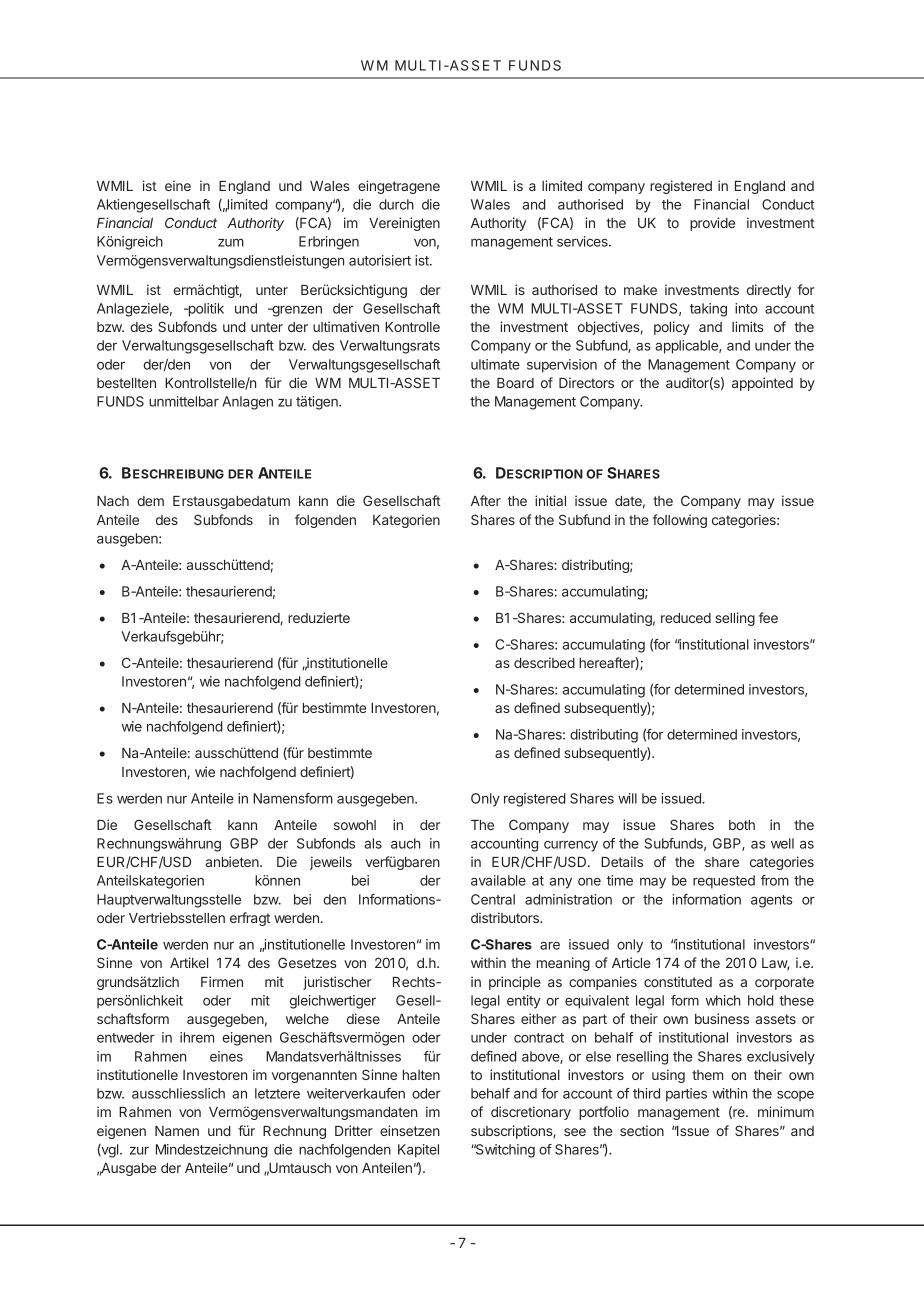 This screenshot has height=1308, width=924. I want to click on reduced, so click(686, 618).
